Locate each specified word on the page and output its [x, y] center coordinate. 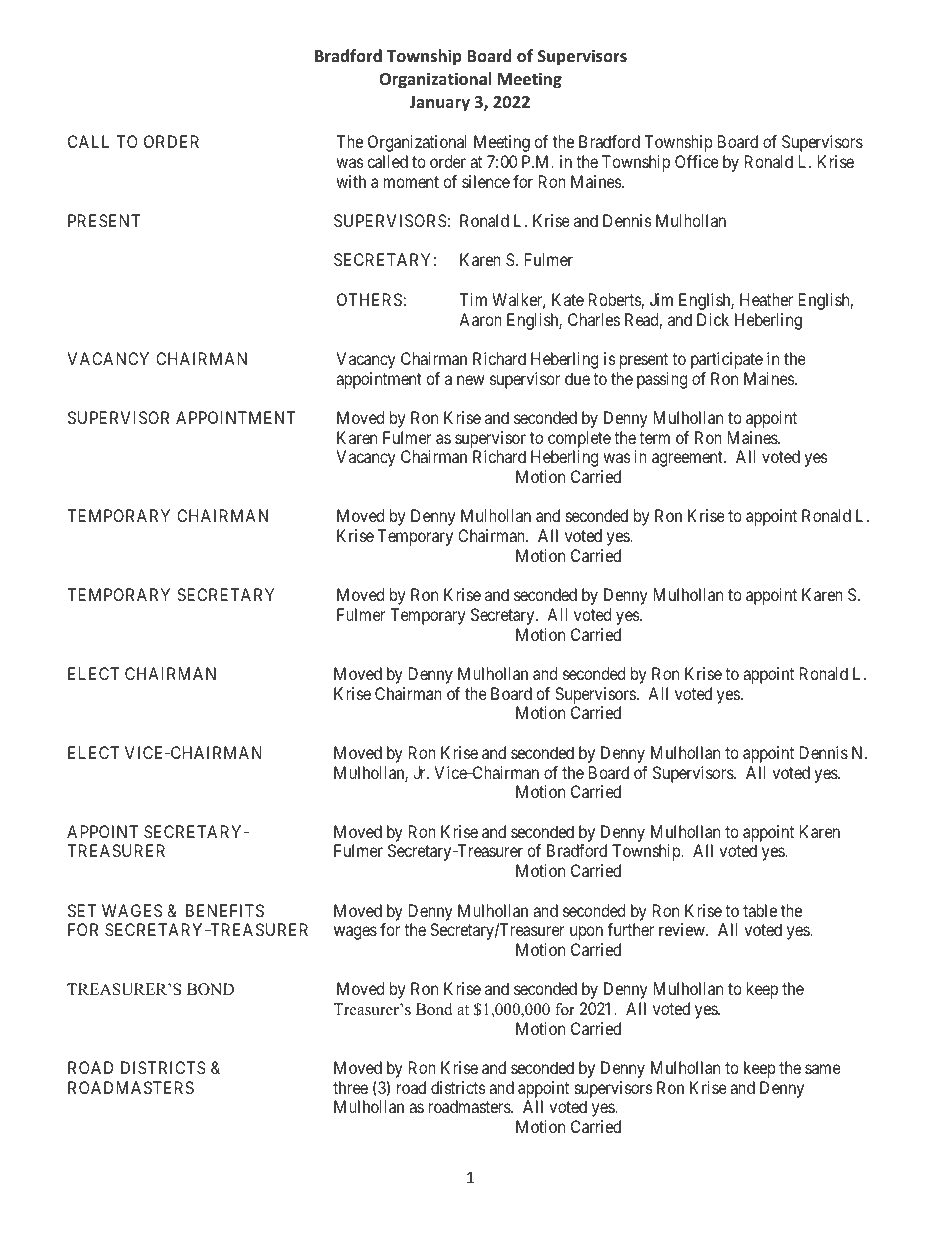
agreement [688, 459]
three [350, 1087]
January [439, 104]
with [351, 181]
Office [697, 161]
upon [586, 933]
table [760, 910]
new [471, 380]
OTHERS [369, 299]
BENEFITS [225, 910]
